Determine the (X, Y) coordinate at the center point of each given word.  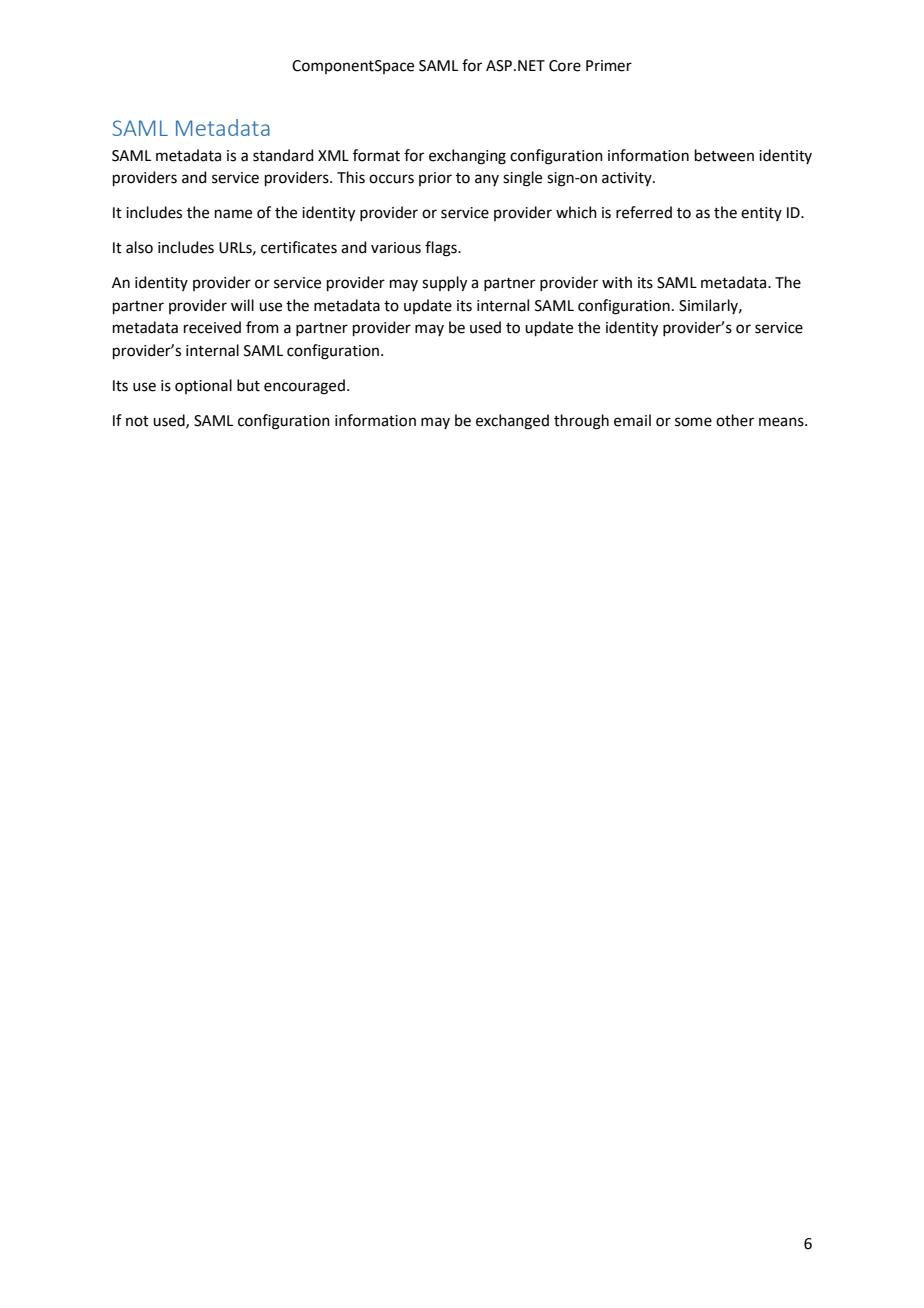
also (139, 247)
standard (283, 155)
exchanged (512, 422)
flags (442, 249)
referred (644, 212)
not (137, 421)
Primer (609, 66)
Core (565, 66)
